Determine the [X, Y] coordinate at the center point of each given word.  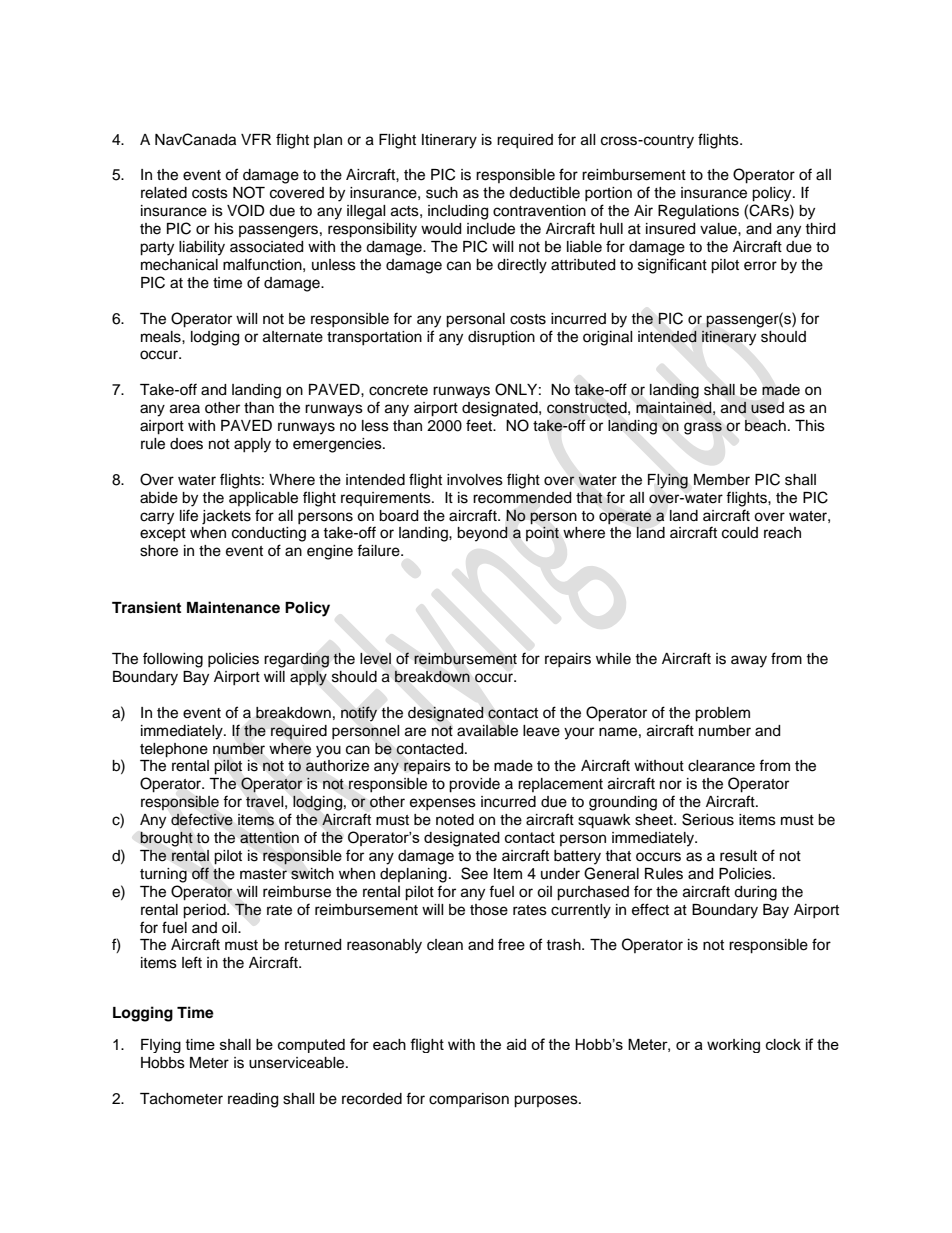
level [375, 659]
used [767, 408]
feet [480, 425]
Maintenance [233, 607]
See [474, 873]
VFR [256, 139]
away [749, 661]
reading [253, 1100]
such [442, 193]
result [738, 856]
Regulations [698, 212]
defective [202, 819]
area [185, 409]
